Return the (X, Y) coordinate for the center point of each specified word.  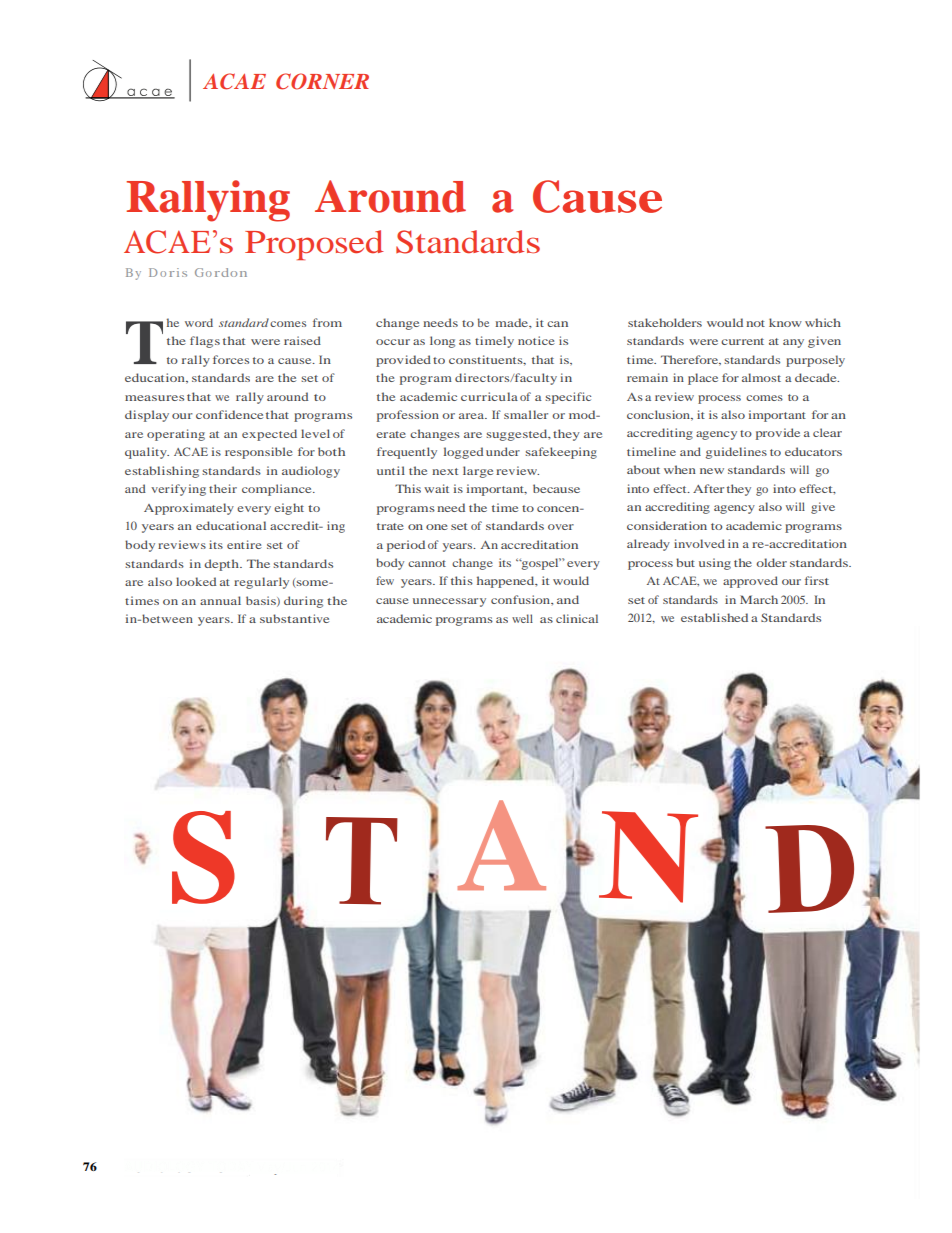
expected (269, 435)
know (785, 322)
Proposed (314, 245)
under (503, 451)
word (199, 322)
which (823, 322)
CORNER (322, 81)
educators (813, 451)
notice (536, 340)
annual (220, 600)
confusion (521, 599)
